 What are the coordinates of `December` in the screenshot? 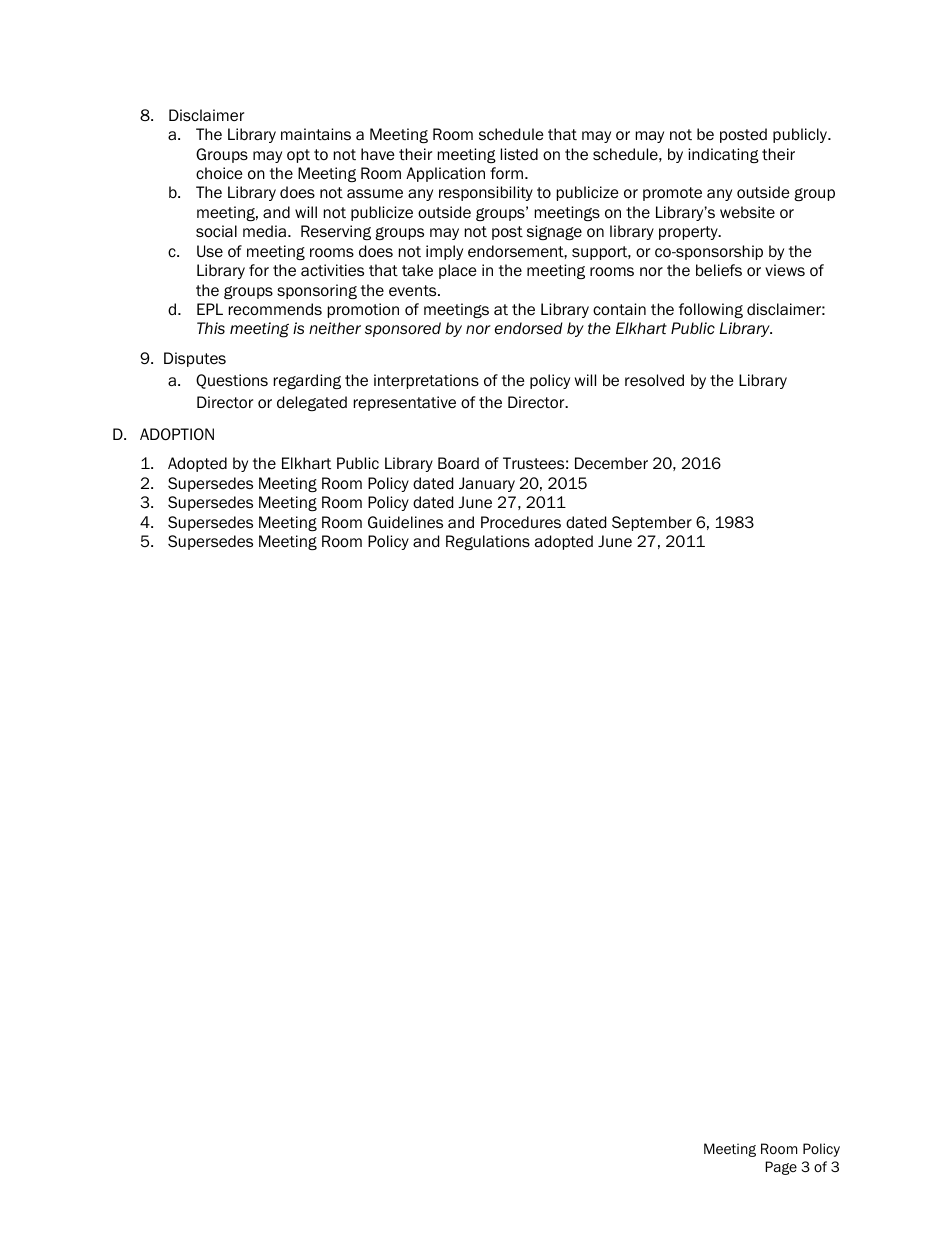 It's located at (611, 463).
